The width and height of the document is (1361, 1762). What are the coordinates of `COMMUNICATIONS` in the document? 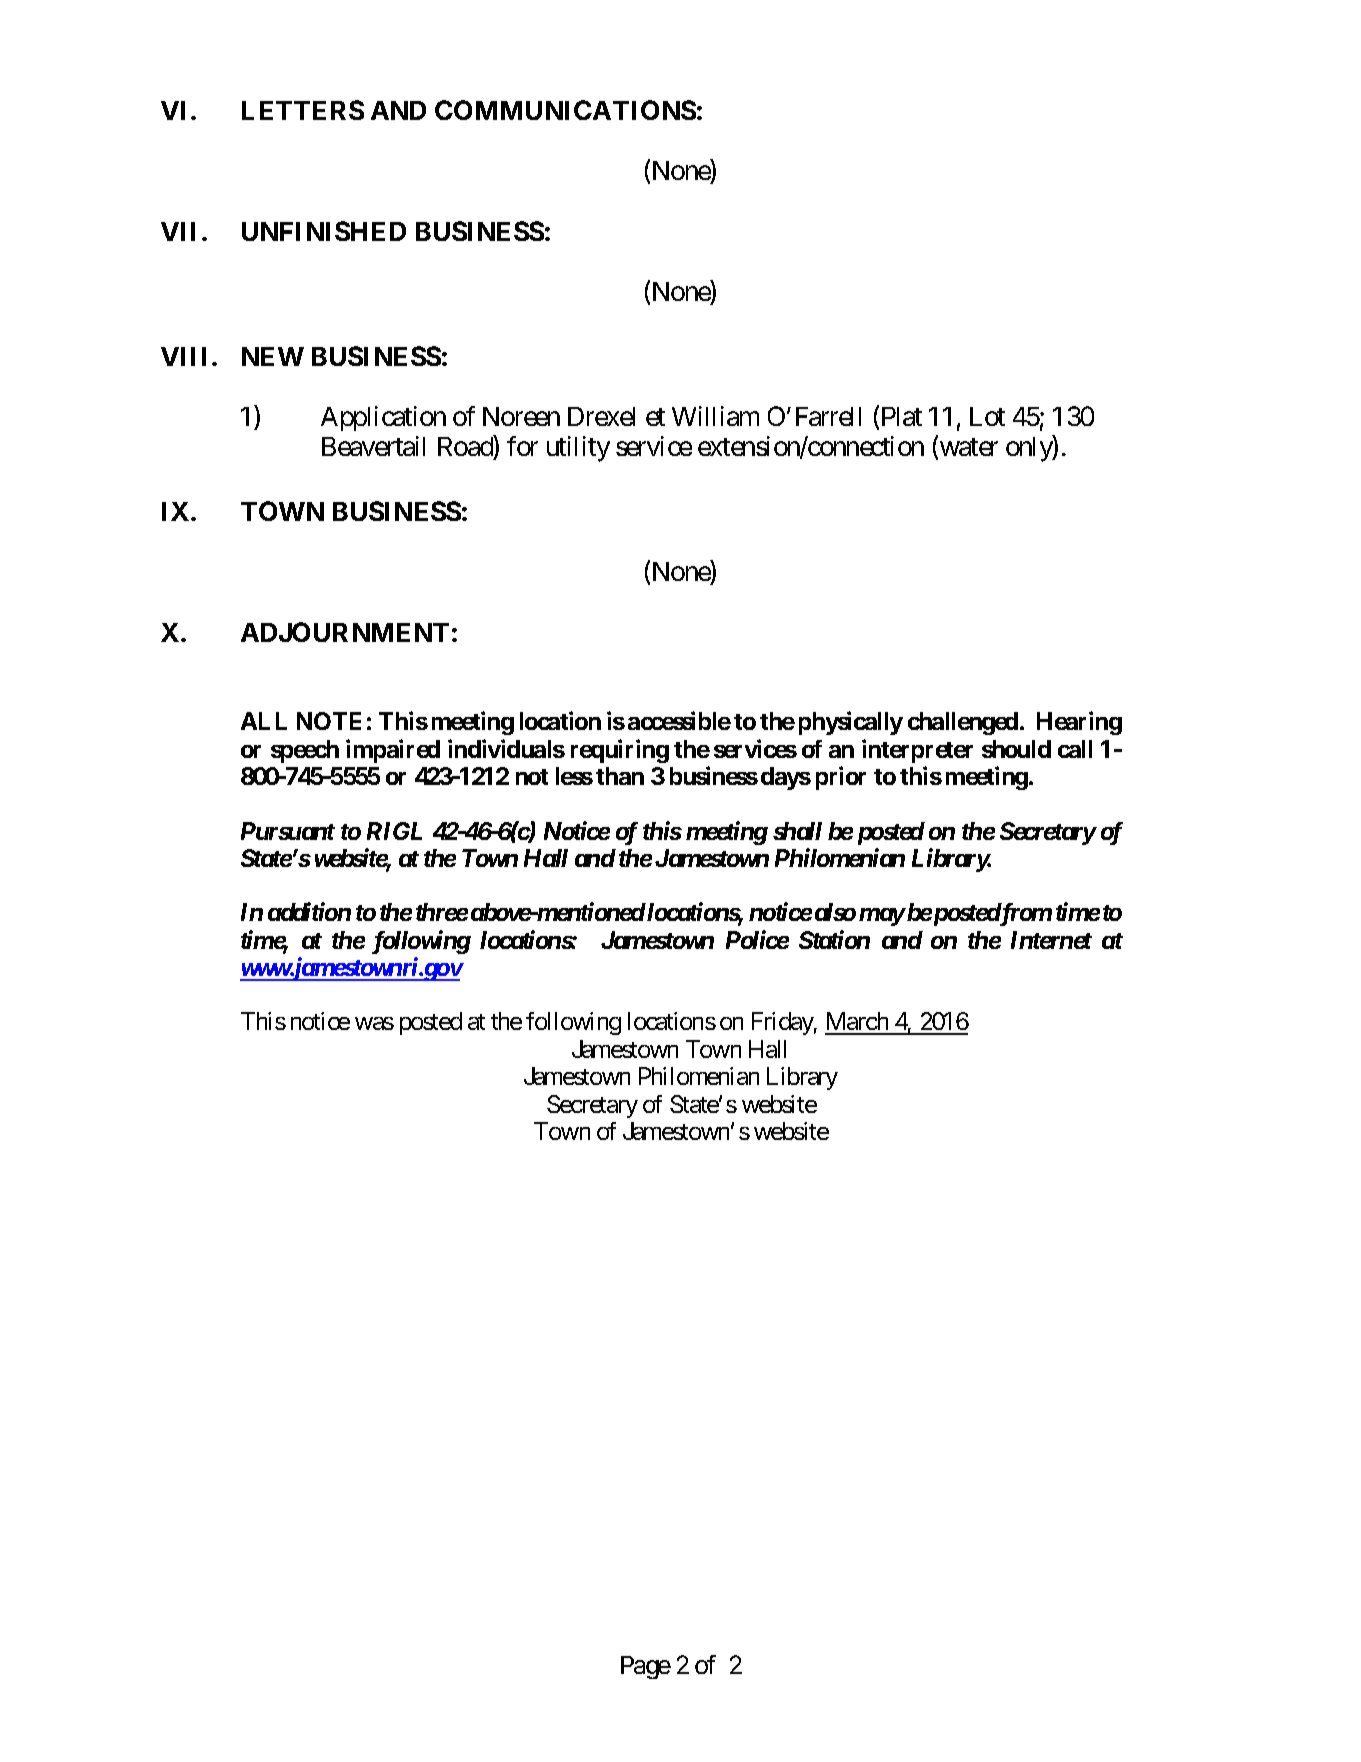 It's located at (565, 110).
